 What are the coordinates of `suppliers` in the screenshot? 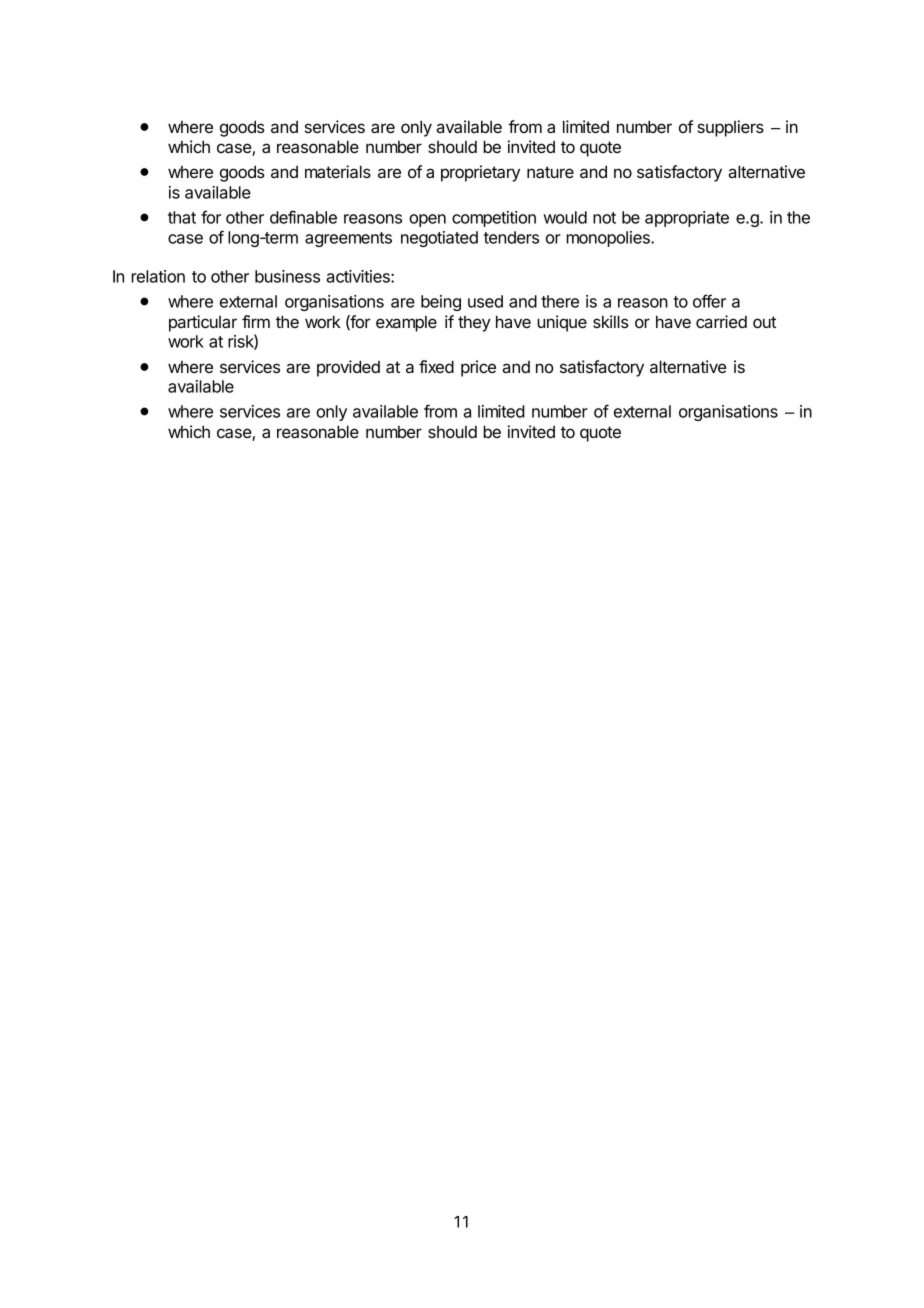 It's located at (730, 128).
